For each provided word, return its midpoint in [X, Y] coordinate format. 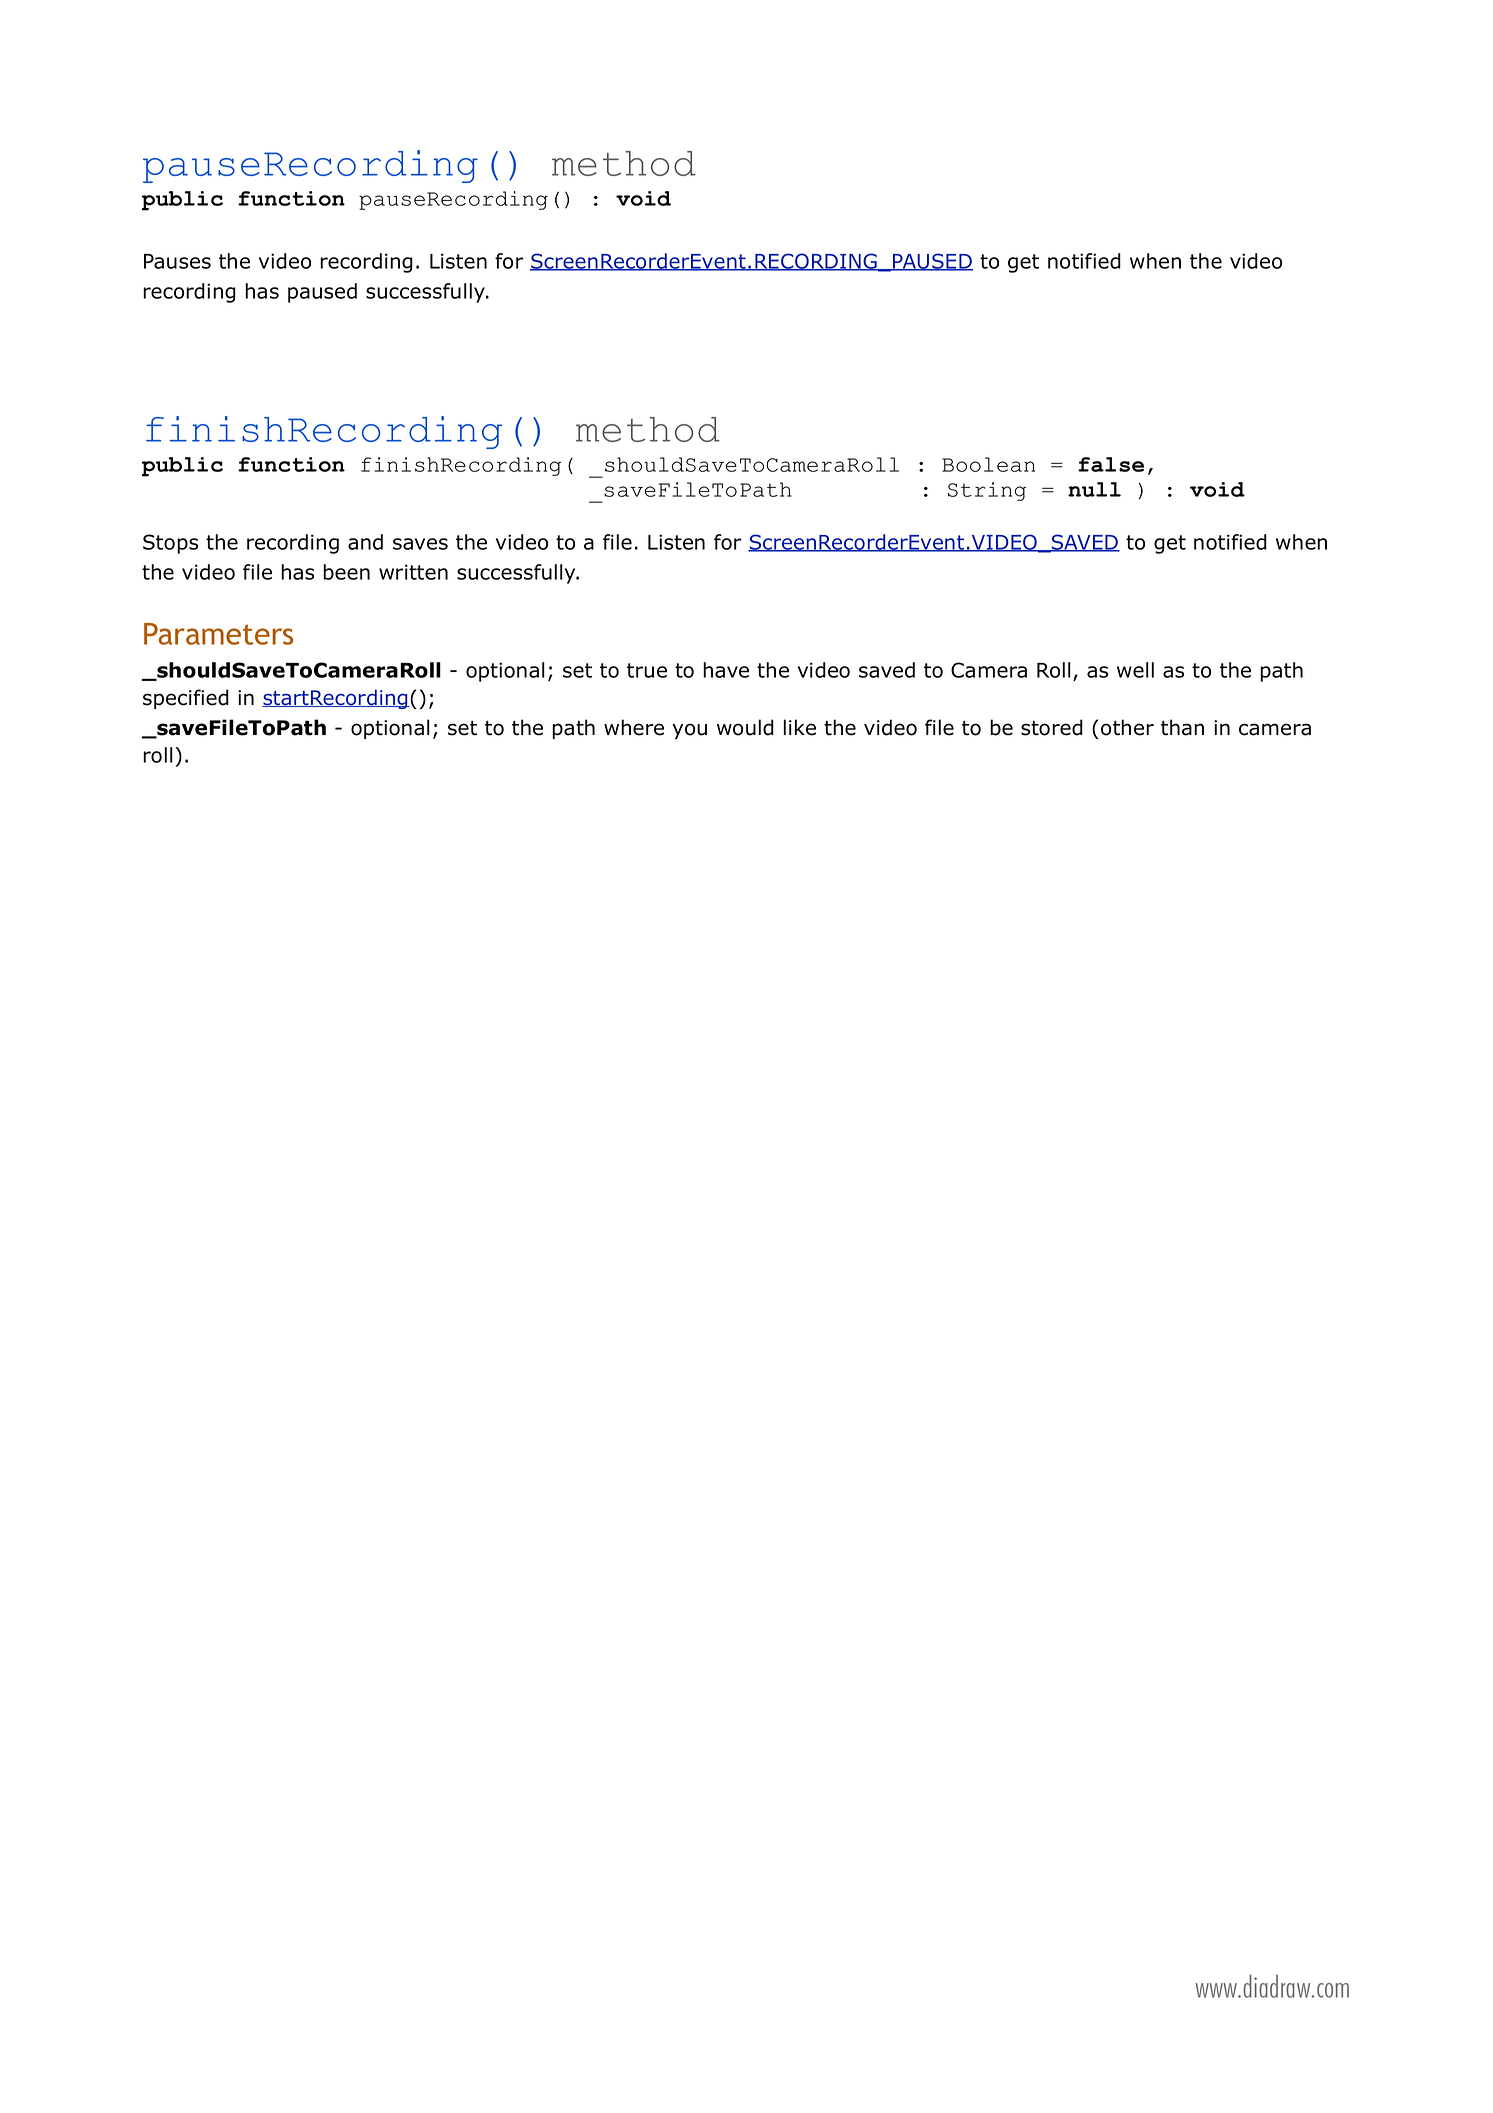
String [987, 491]
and [365, 542]
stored [1052, 727]
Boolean [988, 464]
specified [186, 699]
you [689, 731]
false [1111, 464]
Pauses [177, 261]
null [1094, 489]
